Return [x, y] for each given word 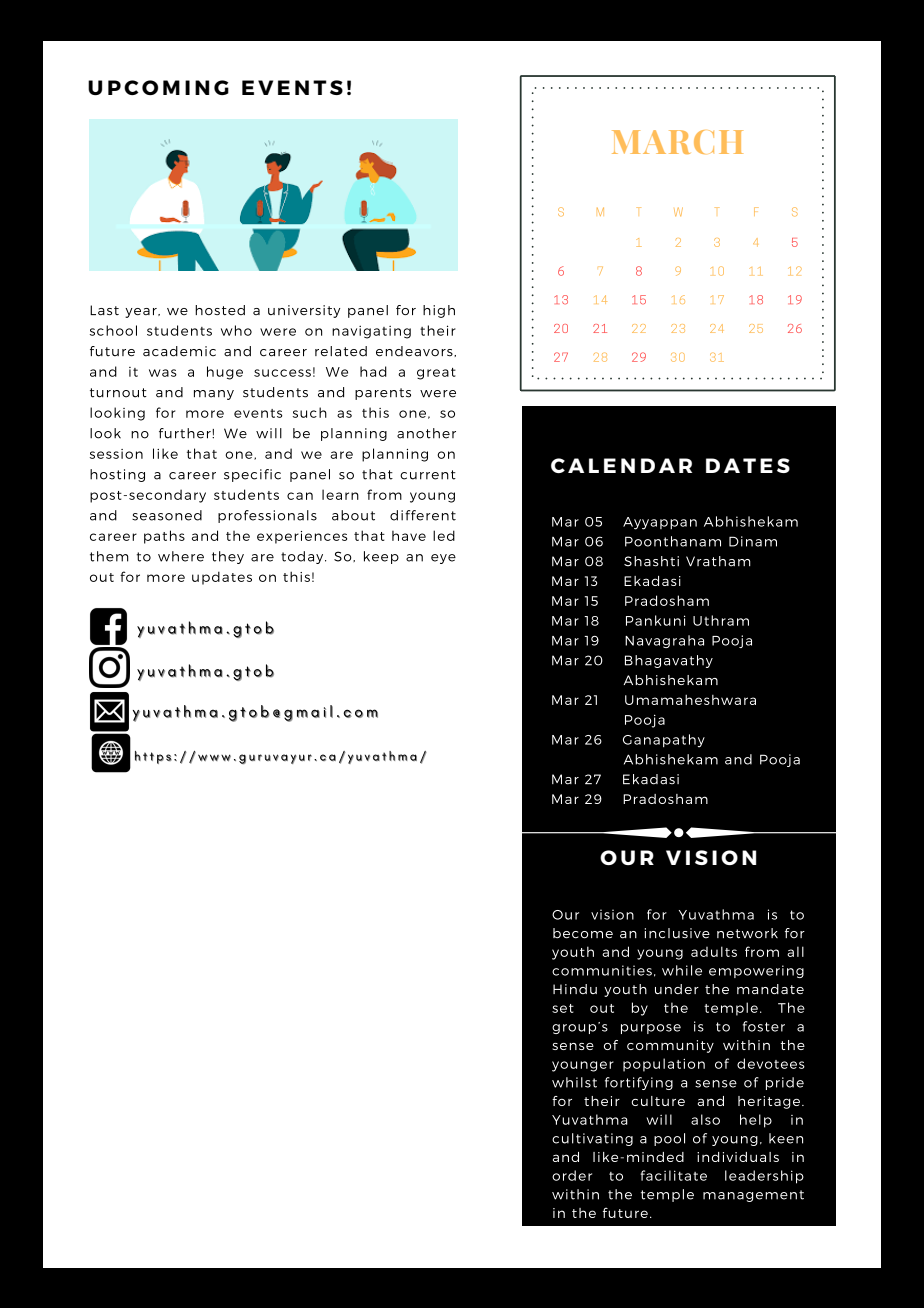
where [181, 556]
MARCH [677, 142]
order [572, 1175]
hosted [220, 310]
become [583, 933]
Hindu [575, 989]
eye [443, 559]
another [426, 433]
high [439, 311]
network [747, 933]
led [444, 535]
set [563, 1008]
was [163, 373]
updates [222, 578]
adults [714, 951]
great [436, 374]
